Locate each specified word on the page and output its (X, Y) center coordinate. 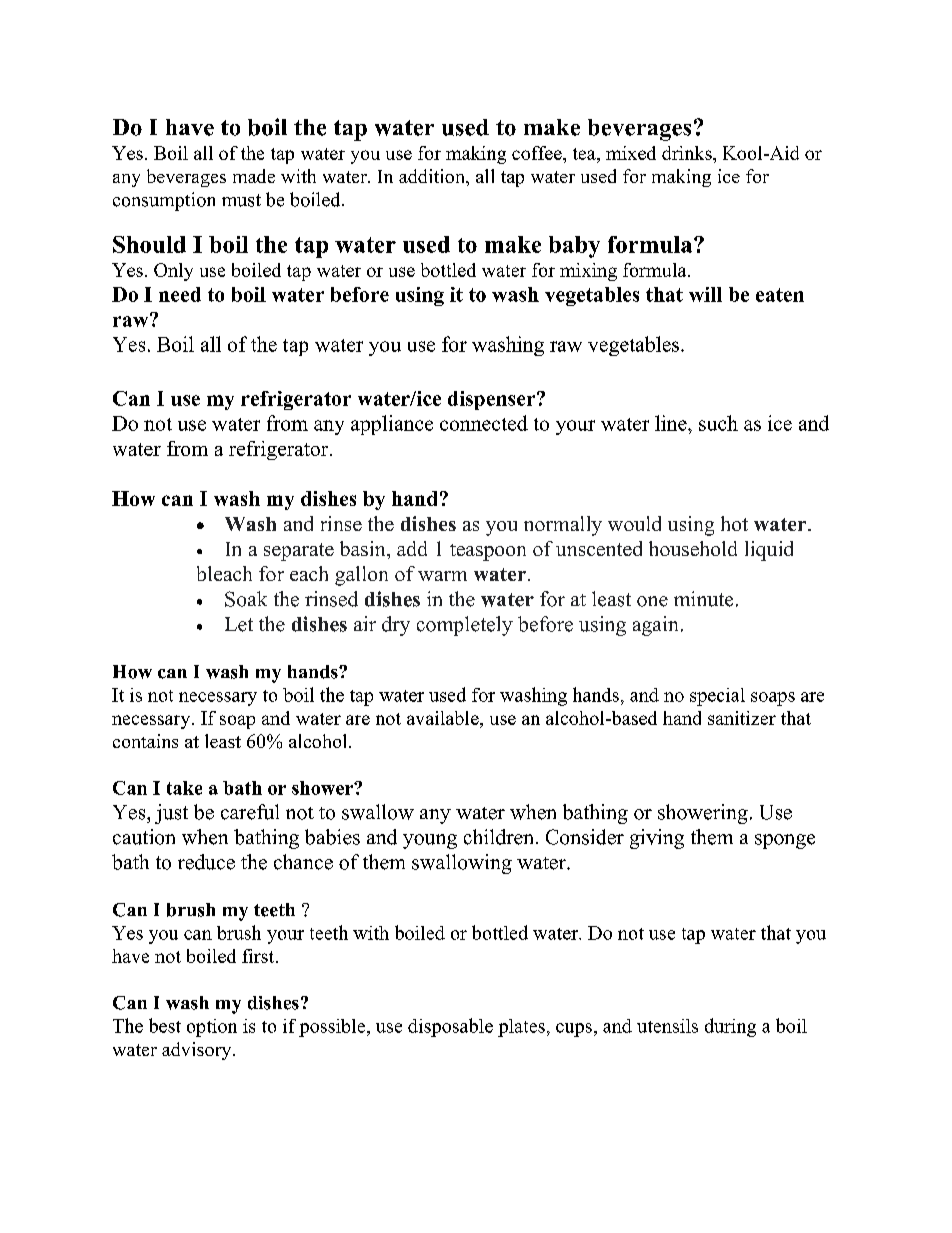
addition (433, 176)
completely (465, 626)
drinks (688, 153)
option (212, 1028)
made (254, 176)
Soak (246, 599)
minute (703, 599)
